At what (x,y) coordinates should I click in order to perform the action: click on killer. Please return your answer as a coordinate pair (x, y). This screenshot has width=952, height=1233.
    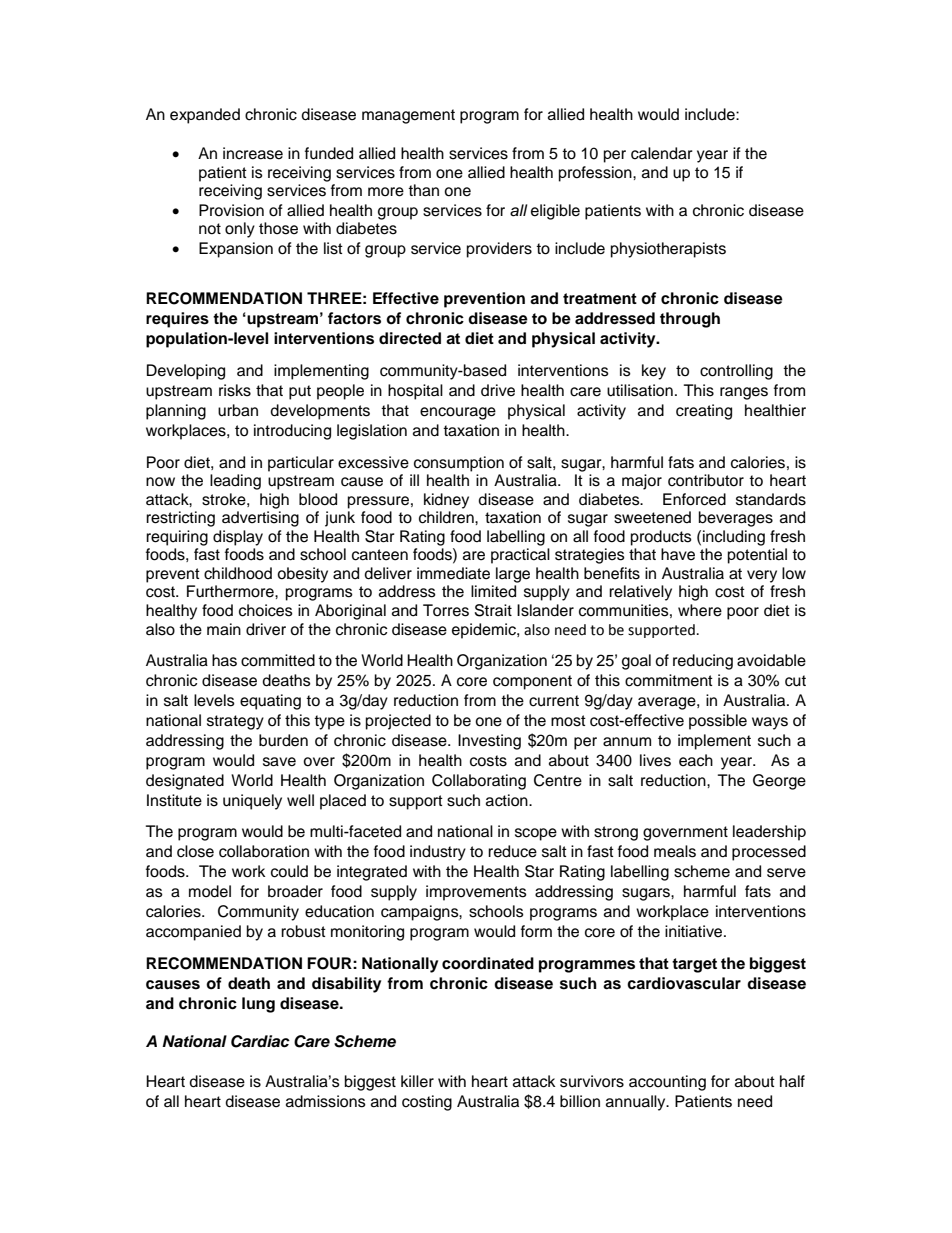
    Looking at the image, I should click on (417, 1081).
